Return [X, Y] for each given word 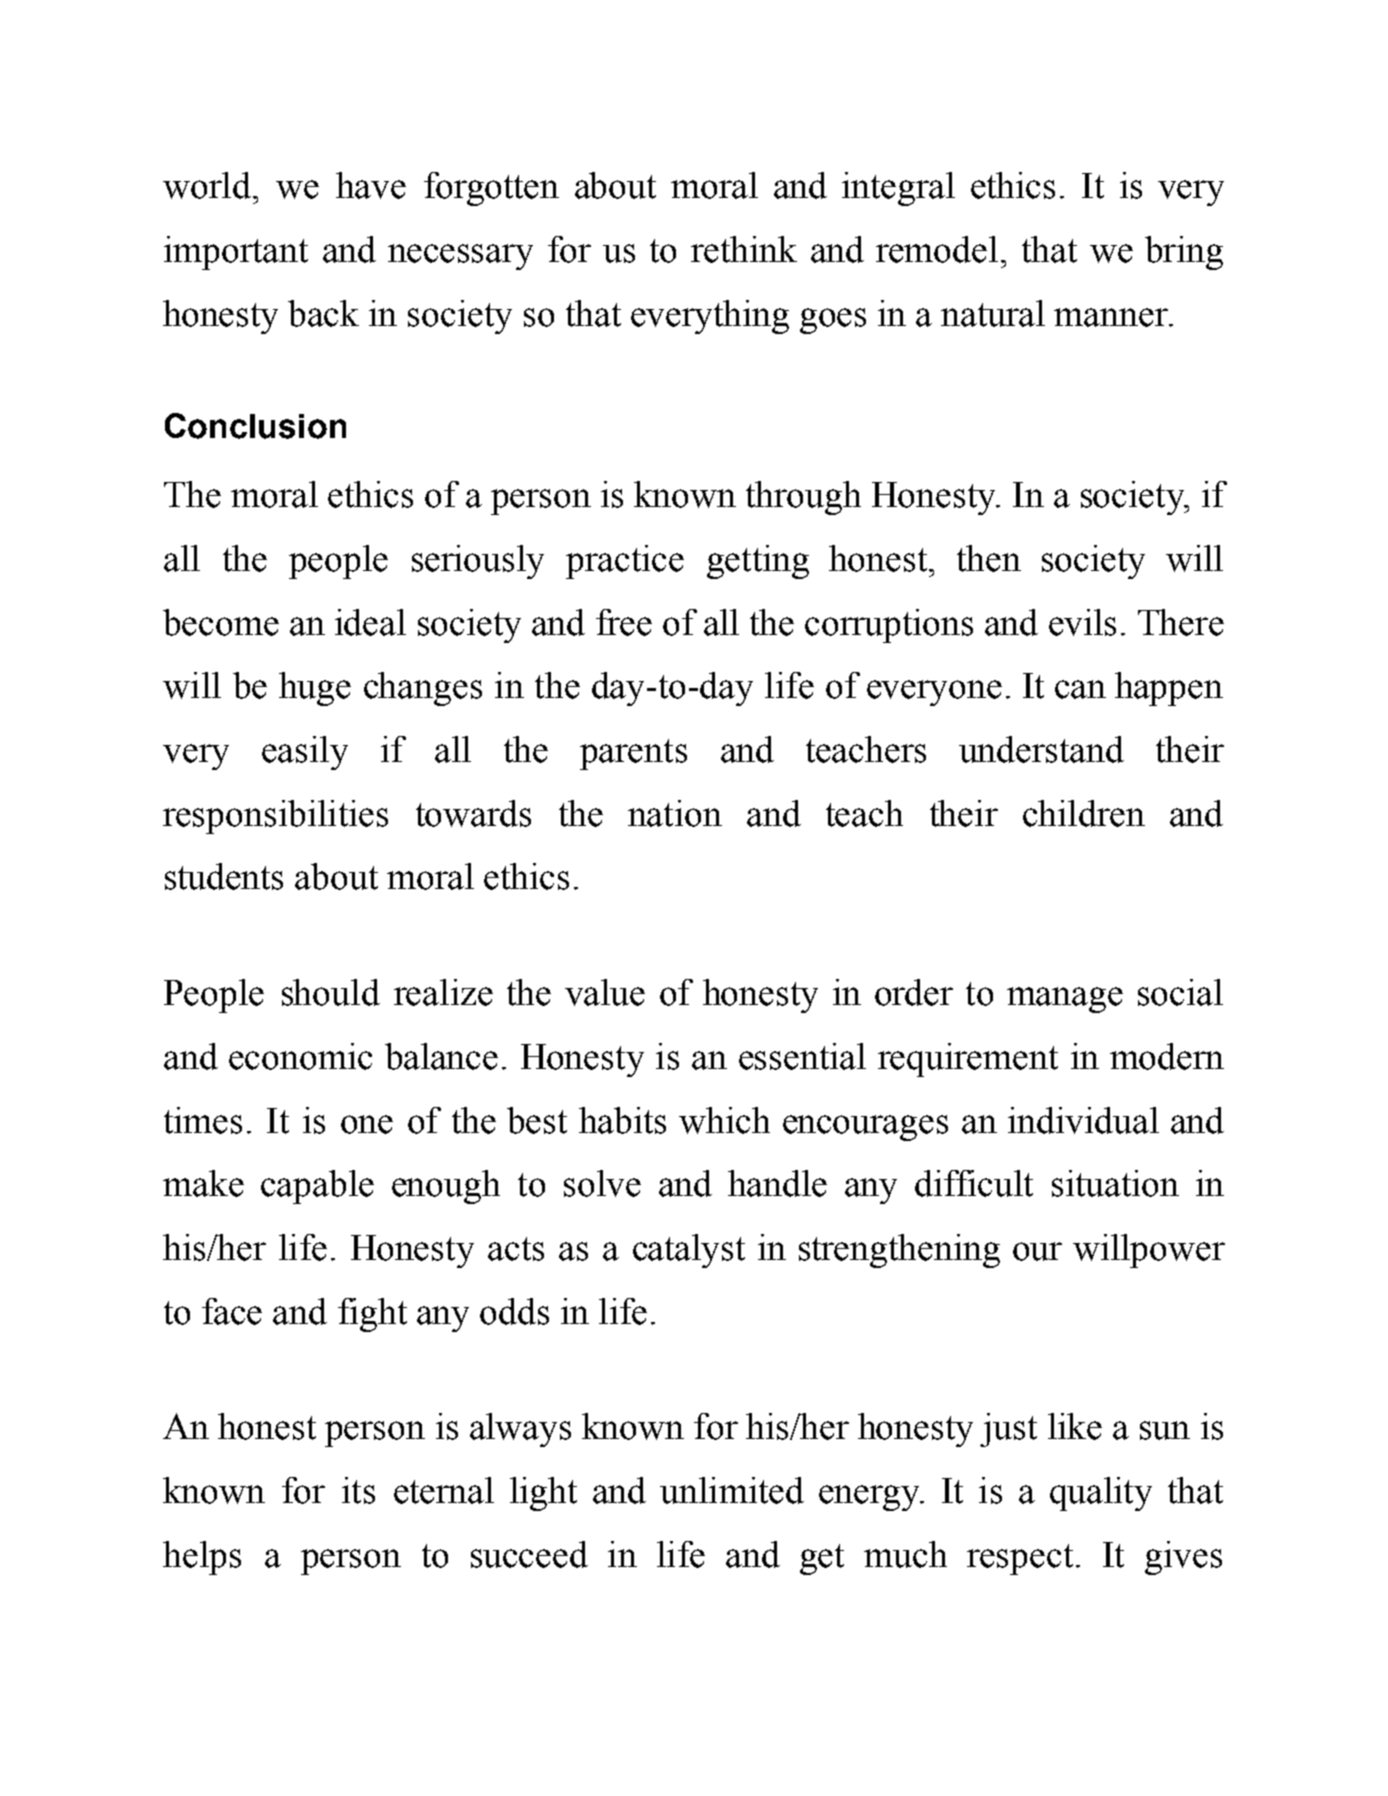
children [1084, 813]
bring [1184, 253]
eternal [444, 1490]
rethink [744, 249]
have [371, 185]
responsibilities [275, 817]
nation [675, 813]
